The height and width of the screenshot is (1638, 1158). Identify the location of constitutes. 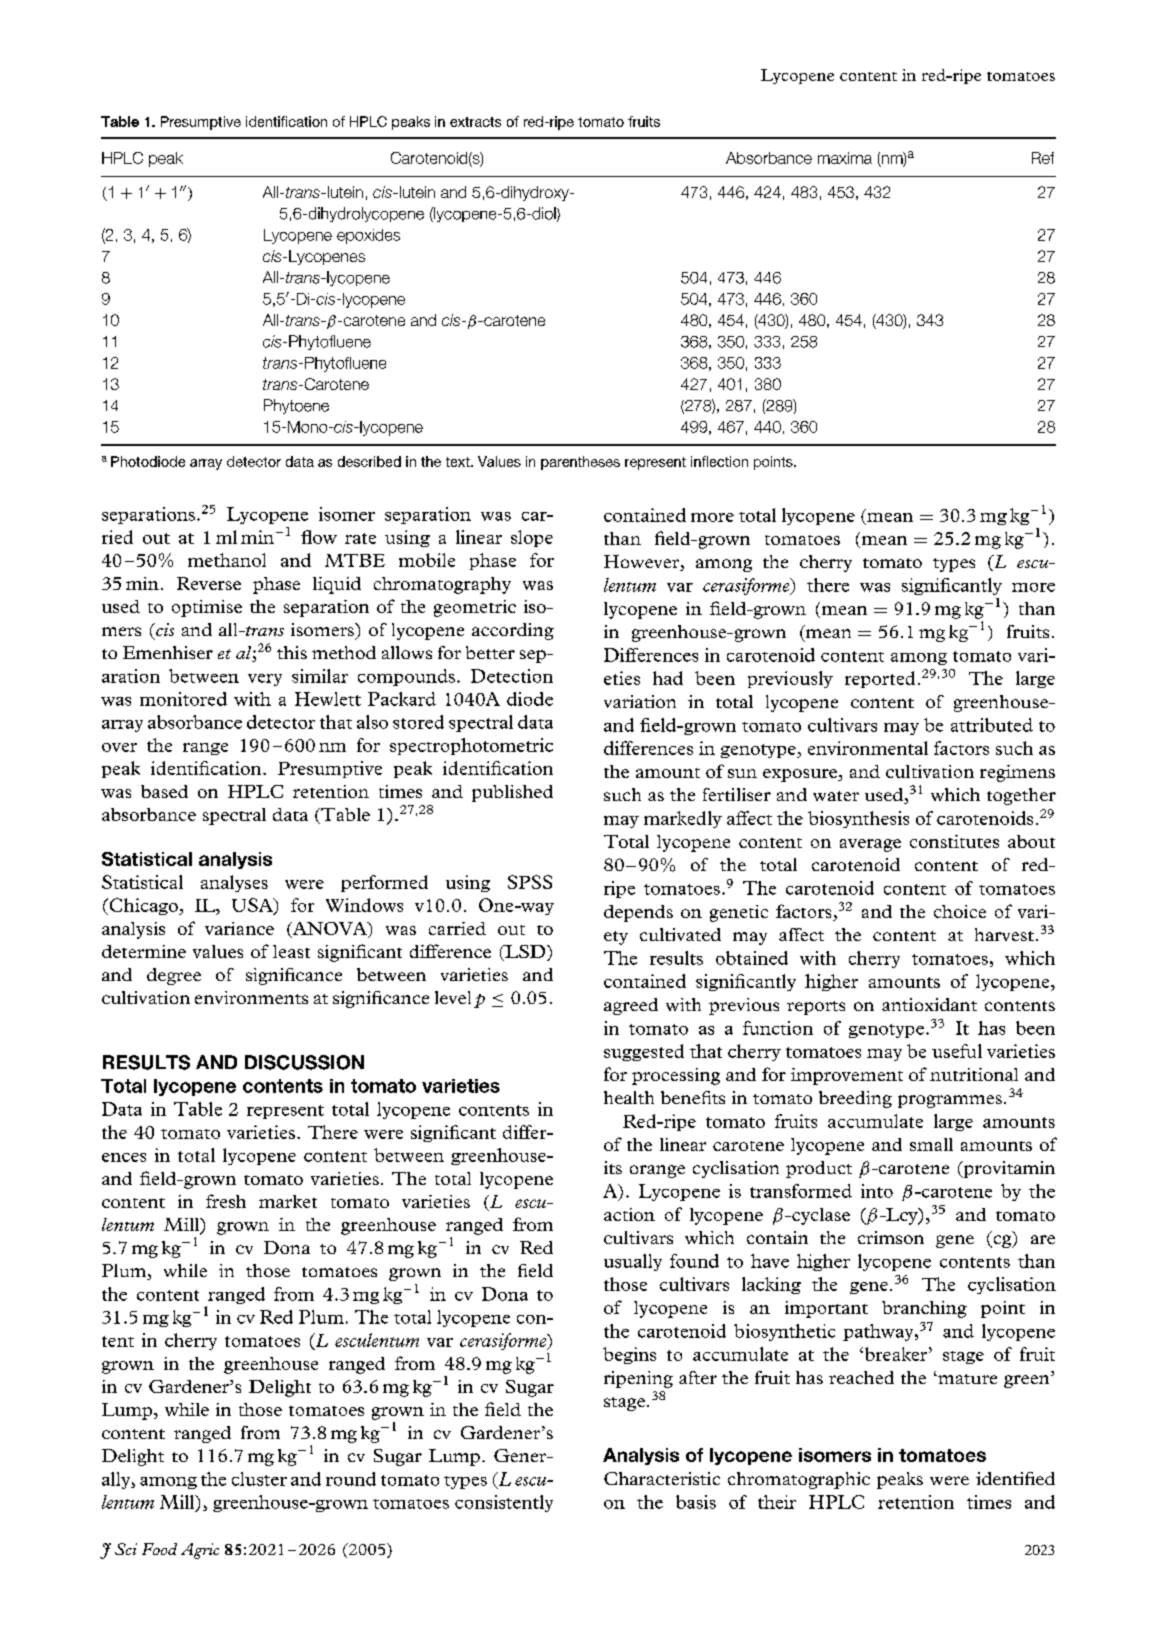
(954, 841).
